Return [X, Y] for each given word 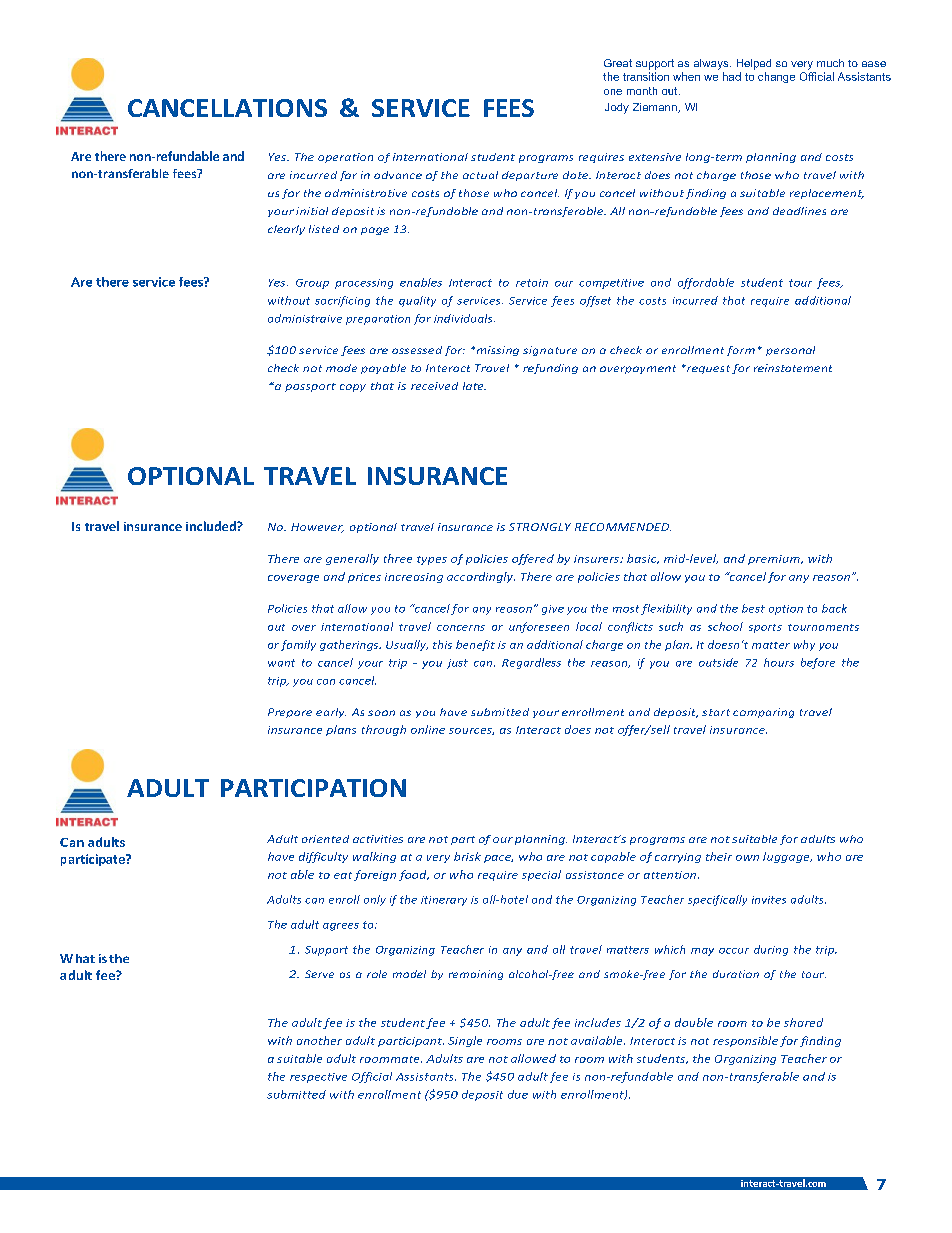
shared [803, 1022]
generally [352, 559]
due [518, 1094]
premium [775, 560]
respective [318, 1078]
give [553, 610]
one [613, 92]
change [776, 77]
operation [345, 158]
